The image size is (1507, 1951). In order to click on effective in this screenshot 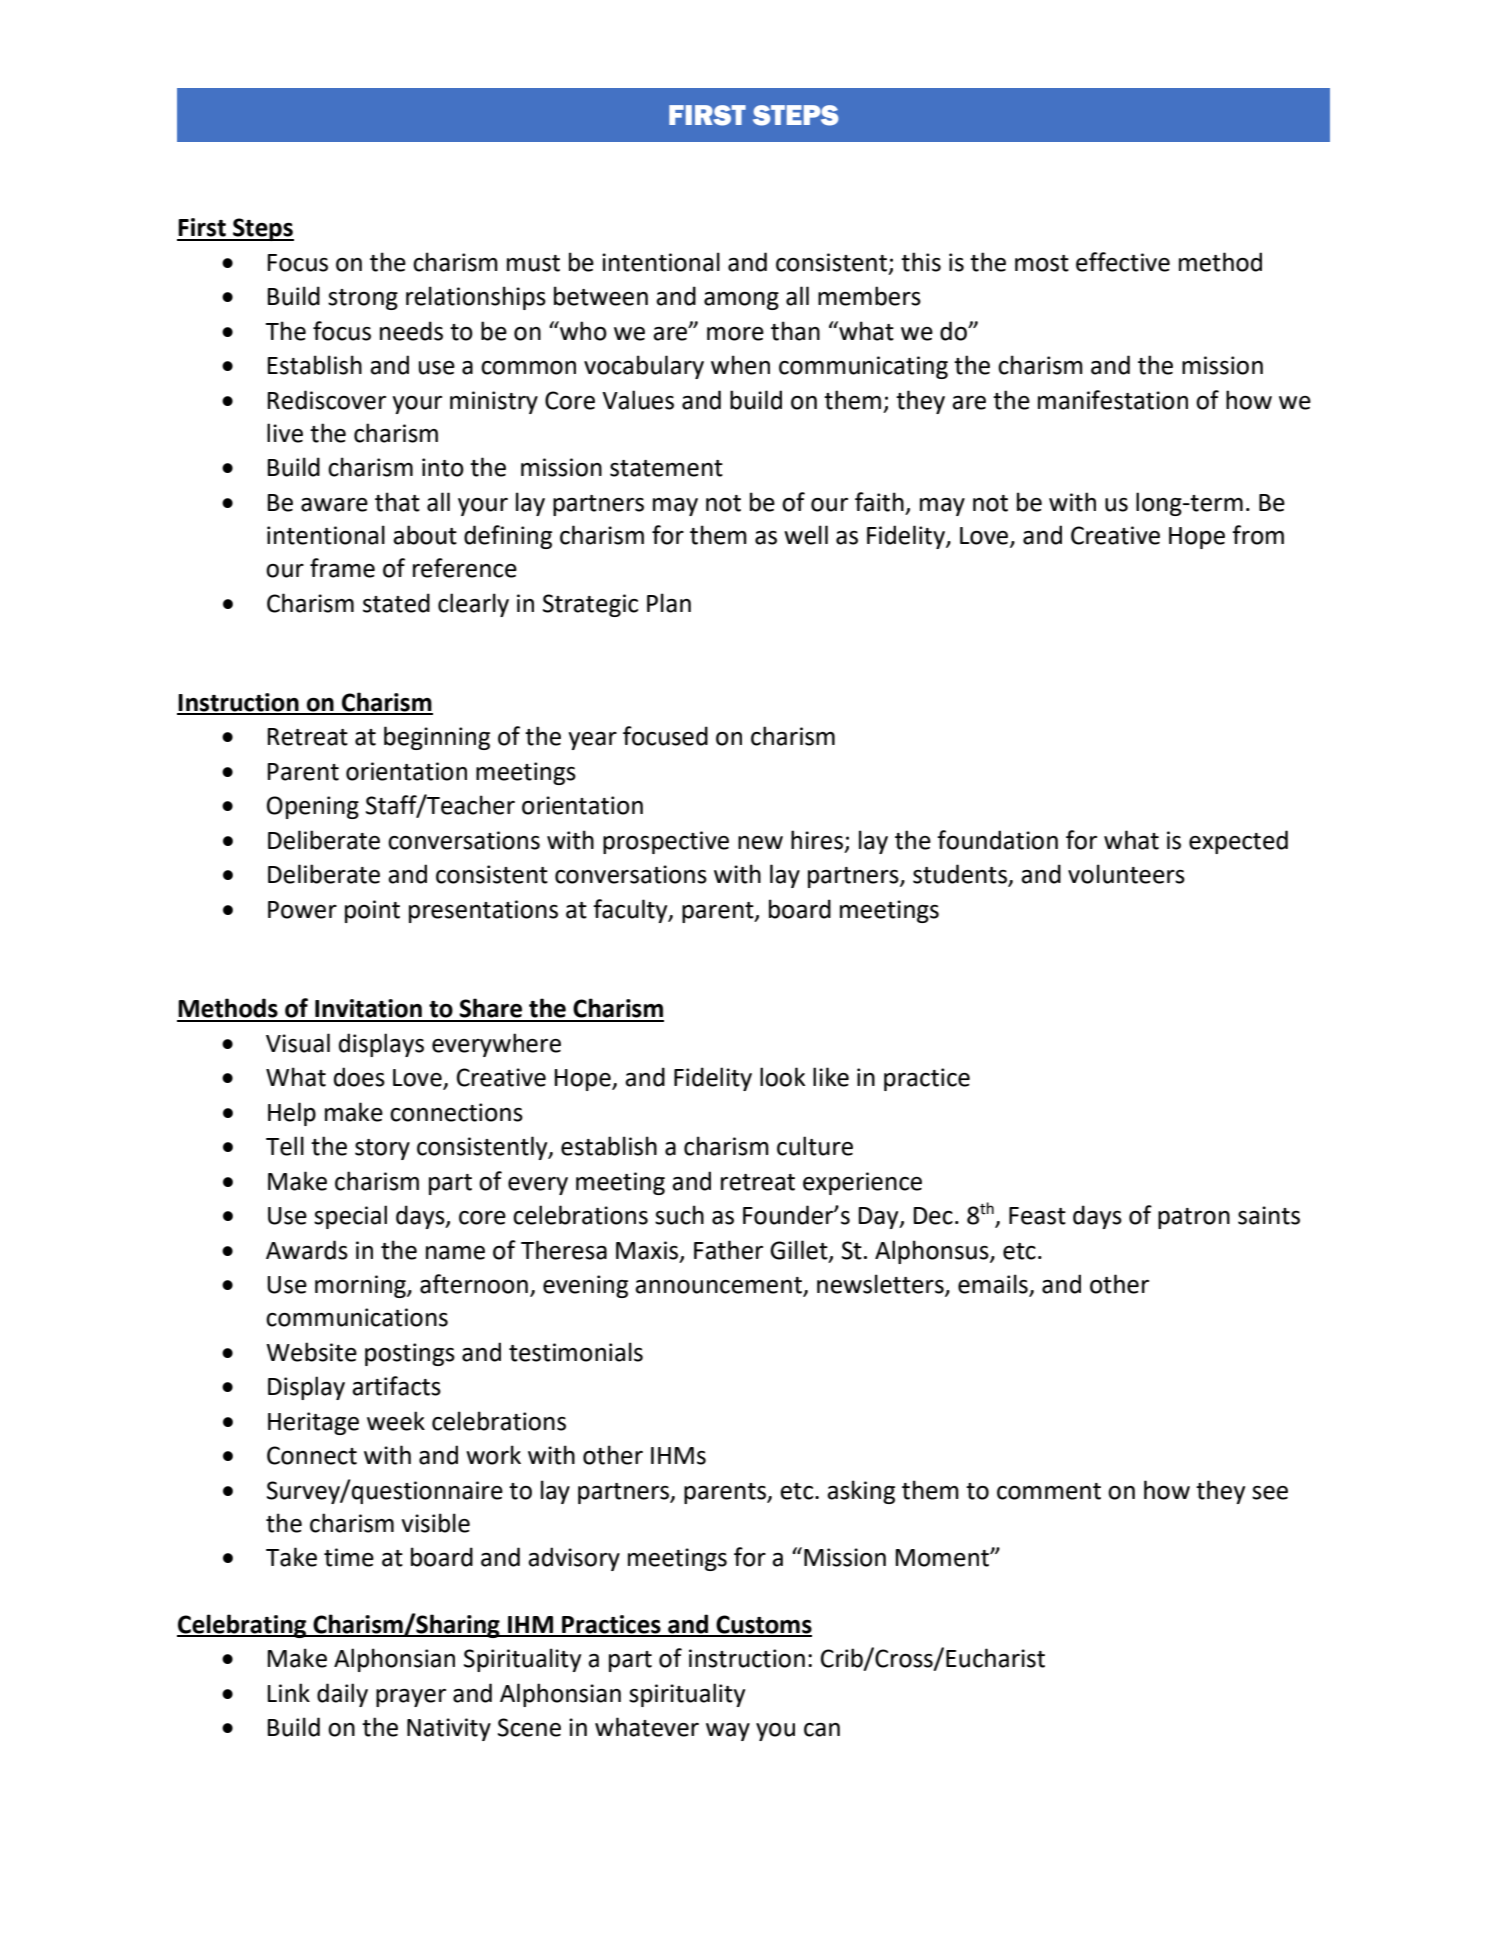, I will do `click(1123, 262)`.
